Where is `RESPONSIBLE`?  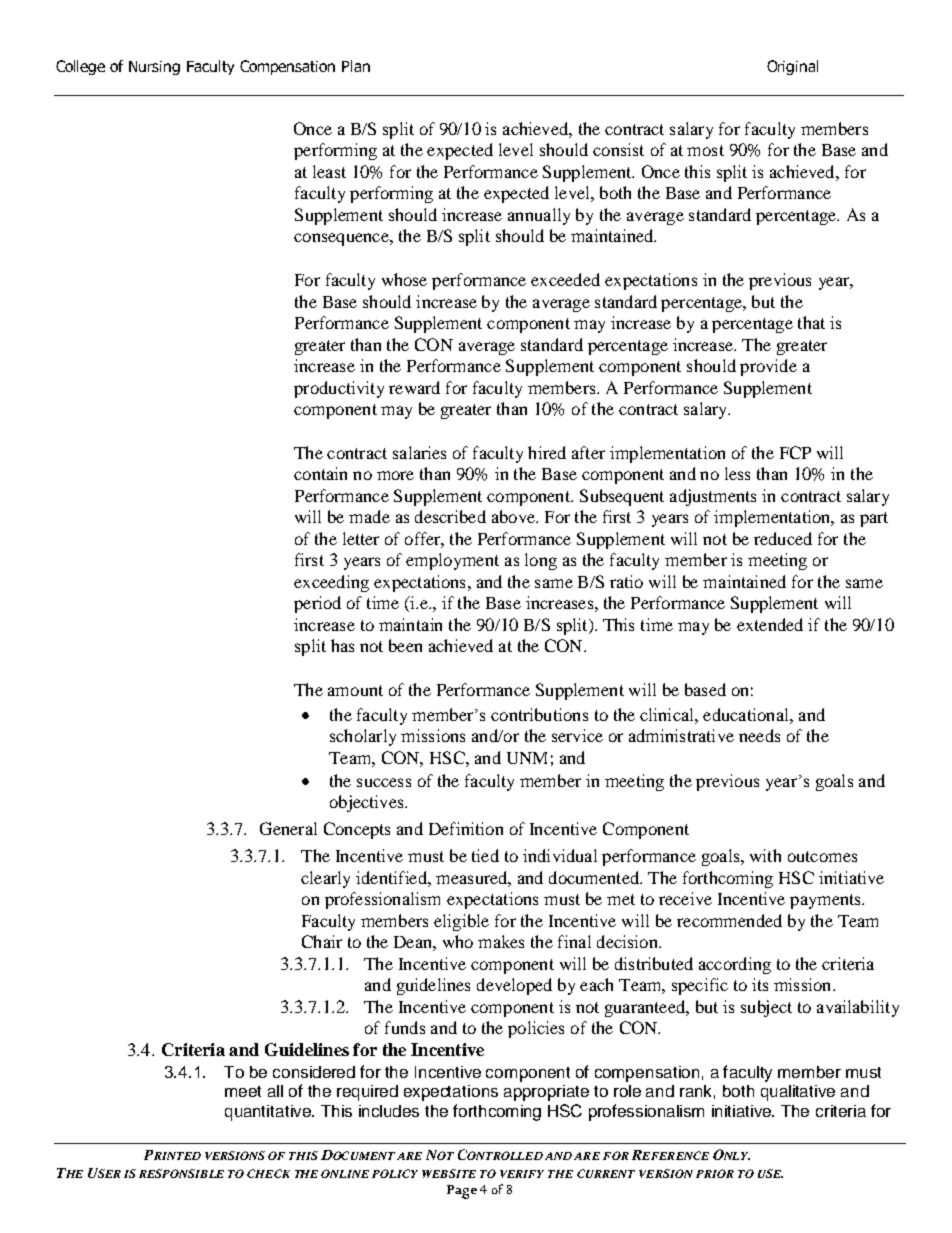
RESPONSIBLE is located at coordinates (181, 1173).
